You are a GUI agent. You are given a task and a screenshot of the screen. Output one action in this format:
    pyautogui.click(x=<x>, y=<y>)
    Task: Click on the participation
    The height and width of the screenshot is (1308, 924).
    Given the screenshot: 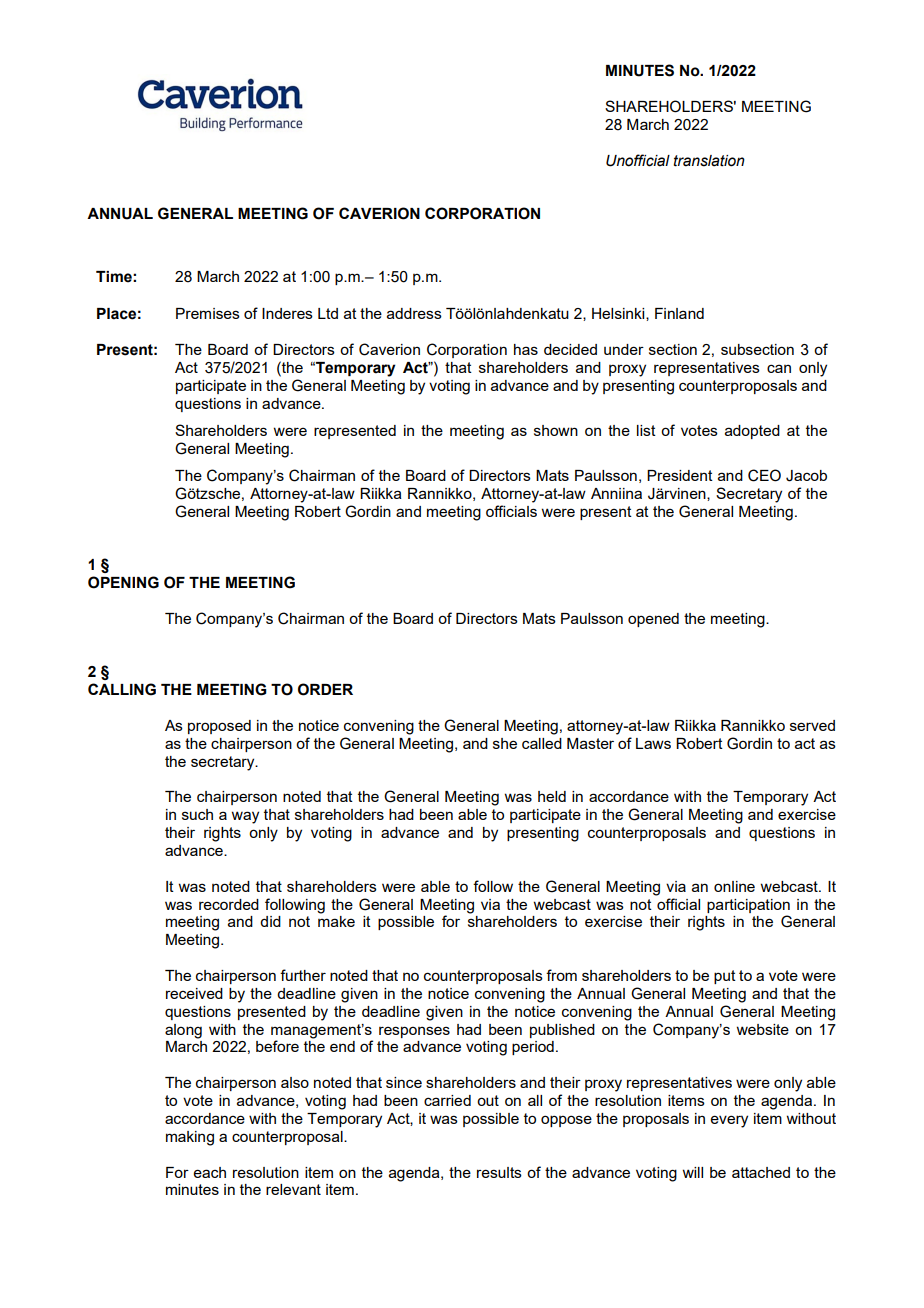 What is the action you would take?
    pyautogui.click(x=748, y=906)
